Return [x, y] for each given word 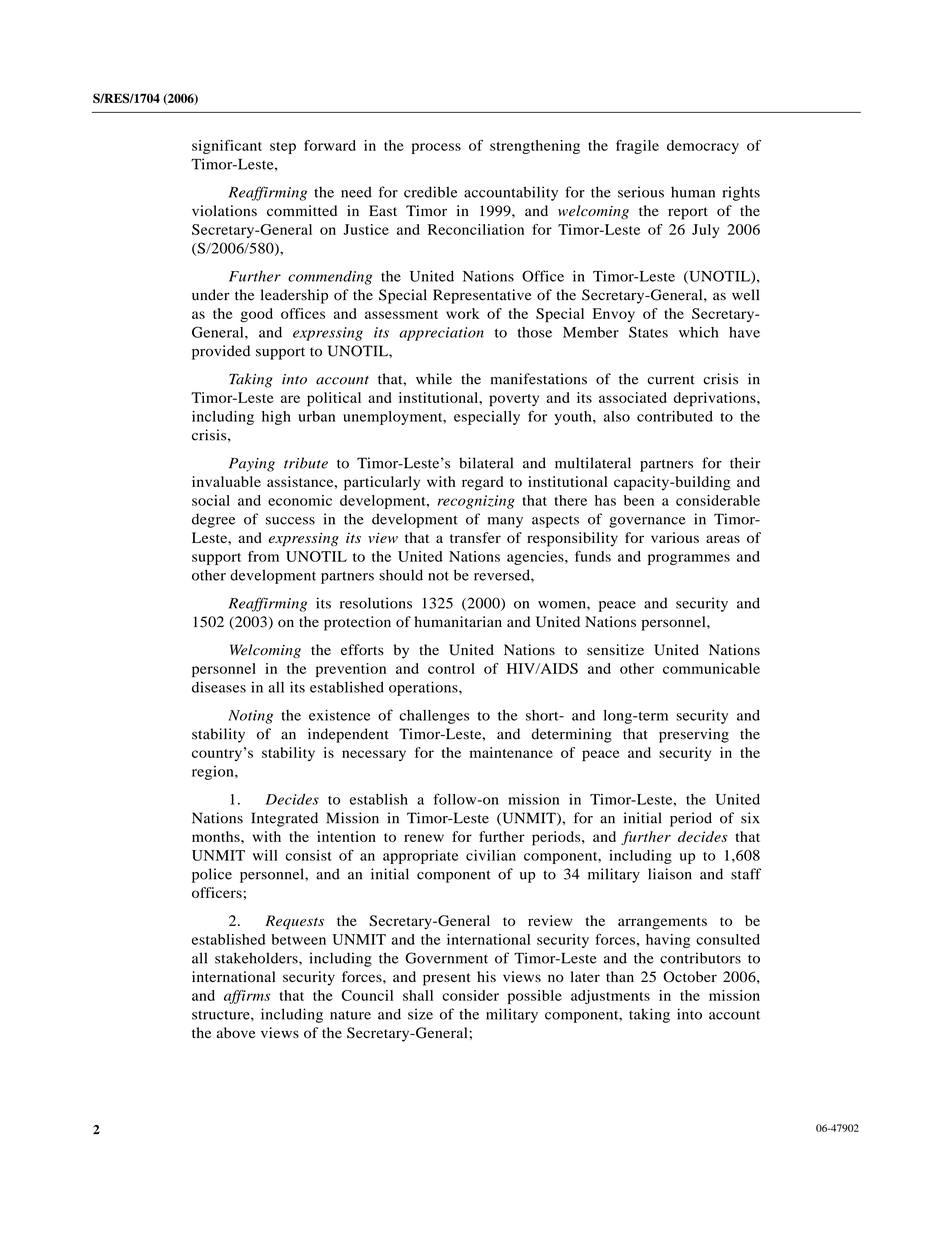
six [750, 818]
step [283, 148]
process [436, 148]
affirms [247, 997]
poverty [514, 400]
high [276, 418]
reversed [503, 575]
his [486, 976]
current [671, 380]
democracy [703, 147]
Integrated [284, 819]
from [263, 556]
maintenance [511, 752]
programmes [689, 559]
